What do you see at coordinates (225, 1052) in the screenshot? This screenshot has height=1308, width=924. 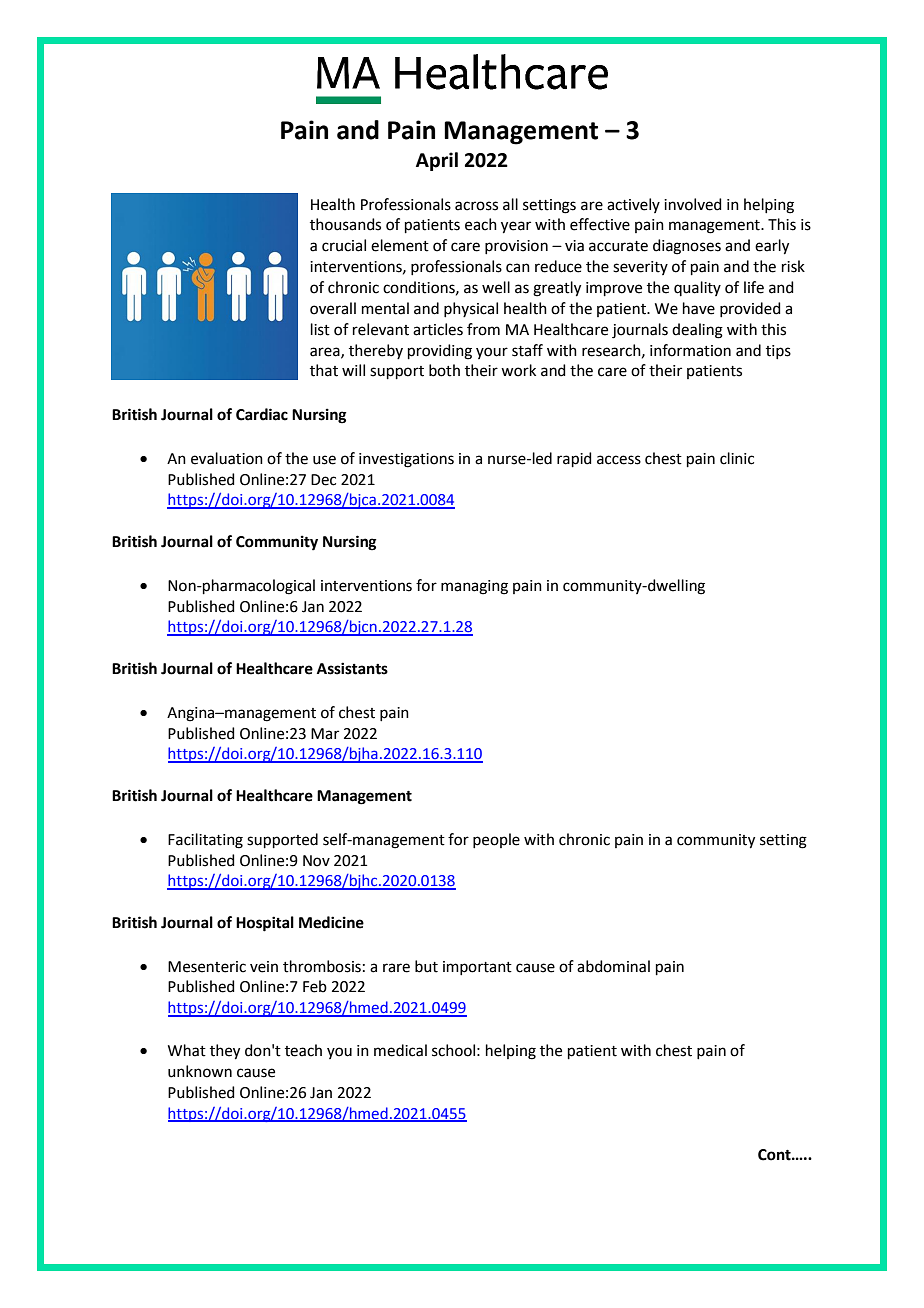 I see `they` at bounding box center [225, 1052].
